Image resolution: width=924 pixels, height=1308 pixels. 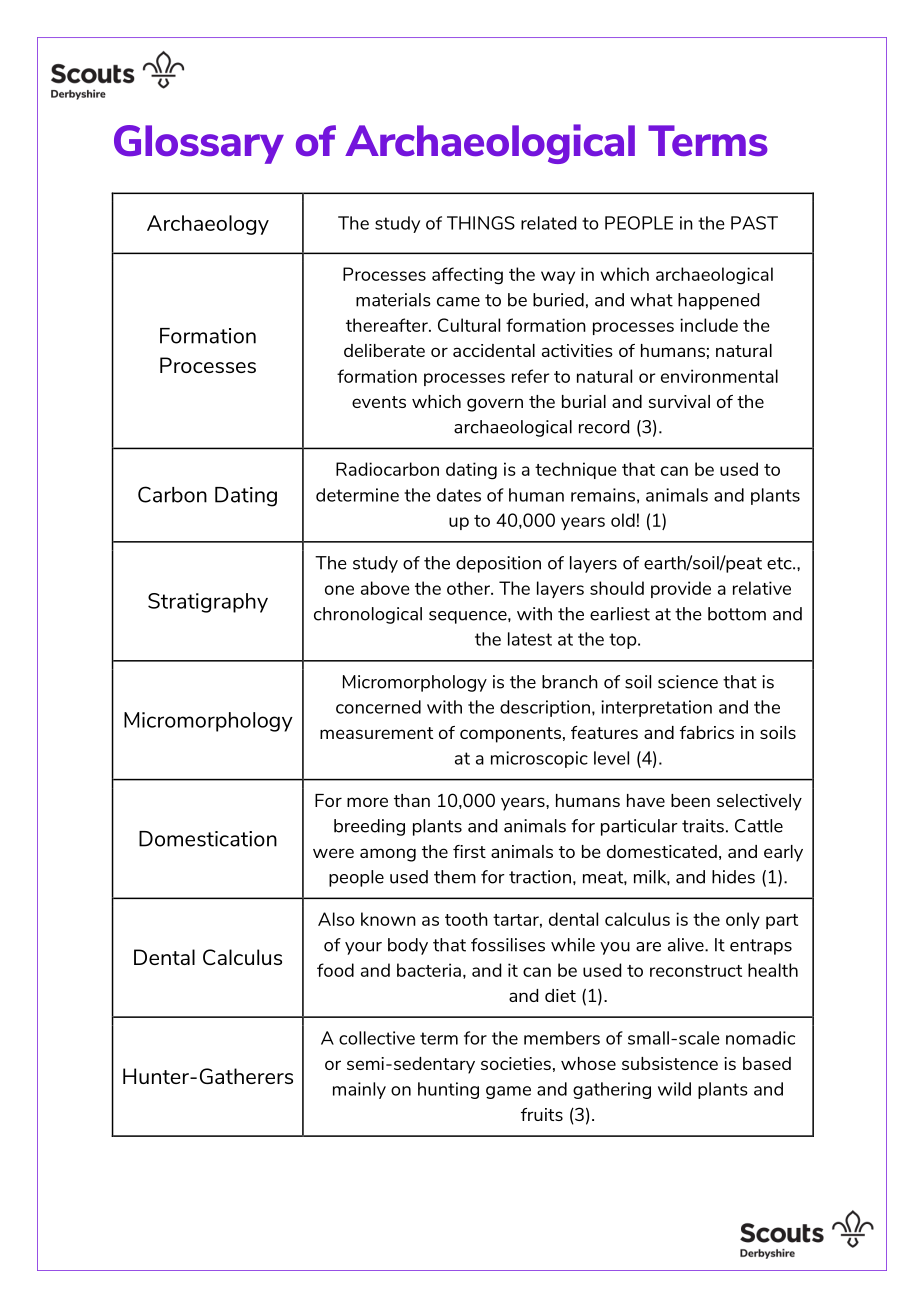 What do you see at coordinates (199, 144) in the document?
I see `Glossary` at bounding box center [199, 144].
